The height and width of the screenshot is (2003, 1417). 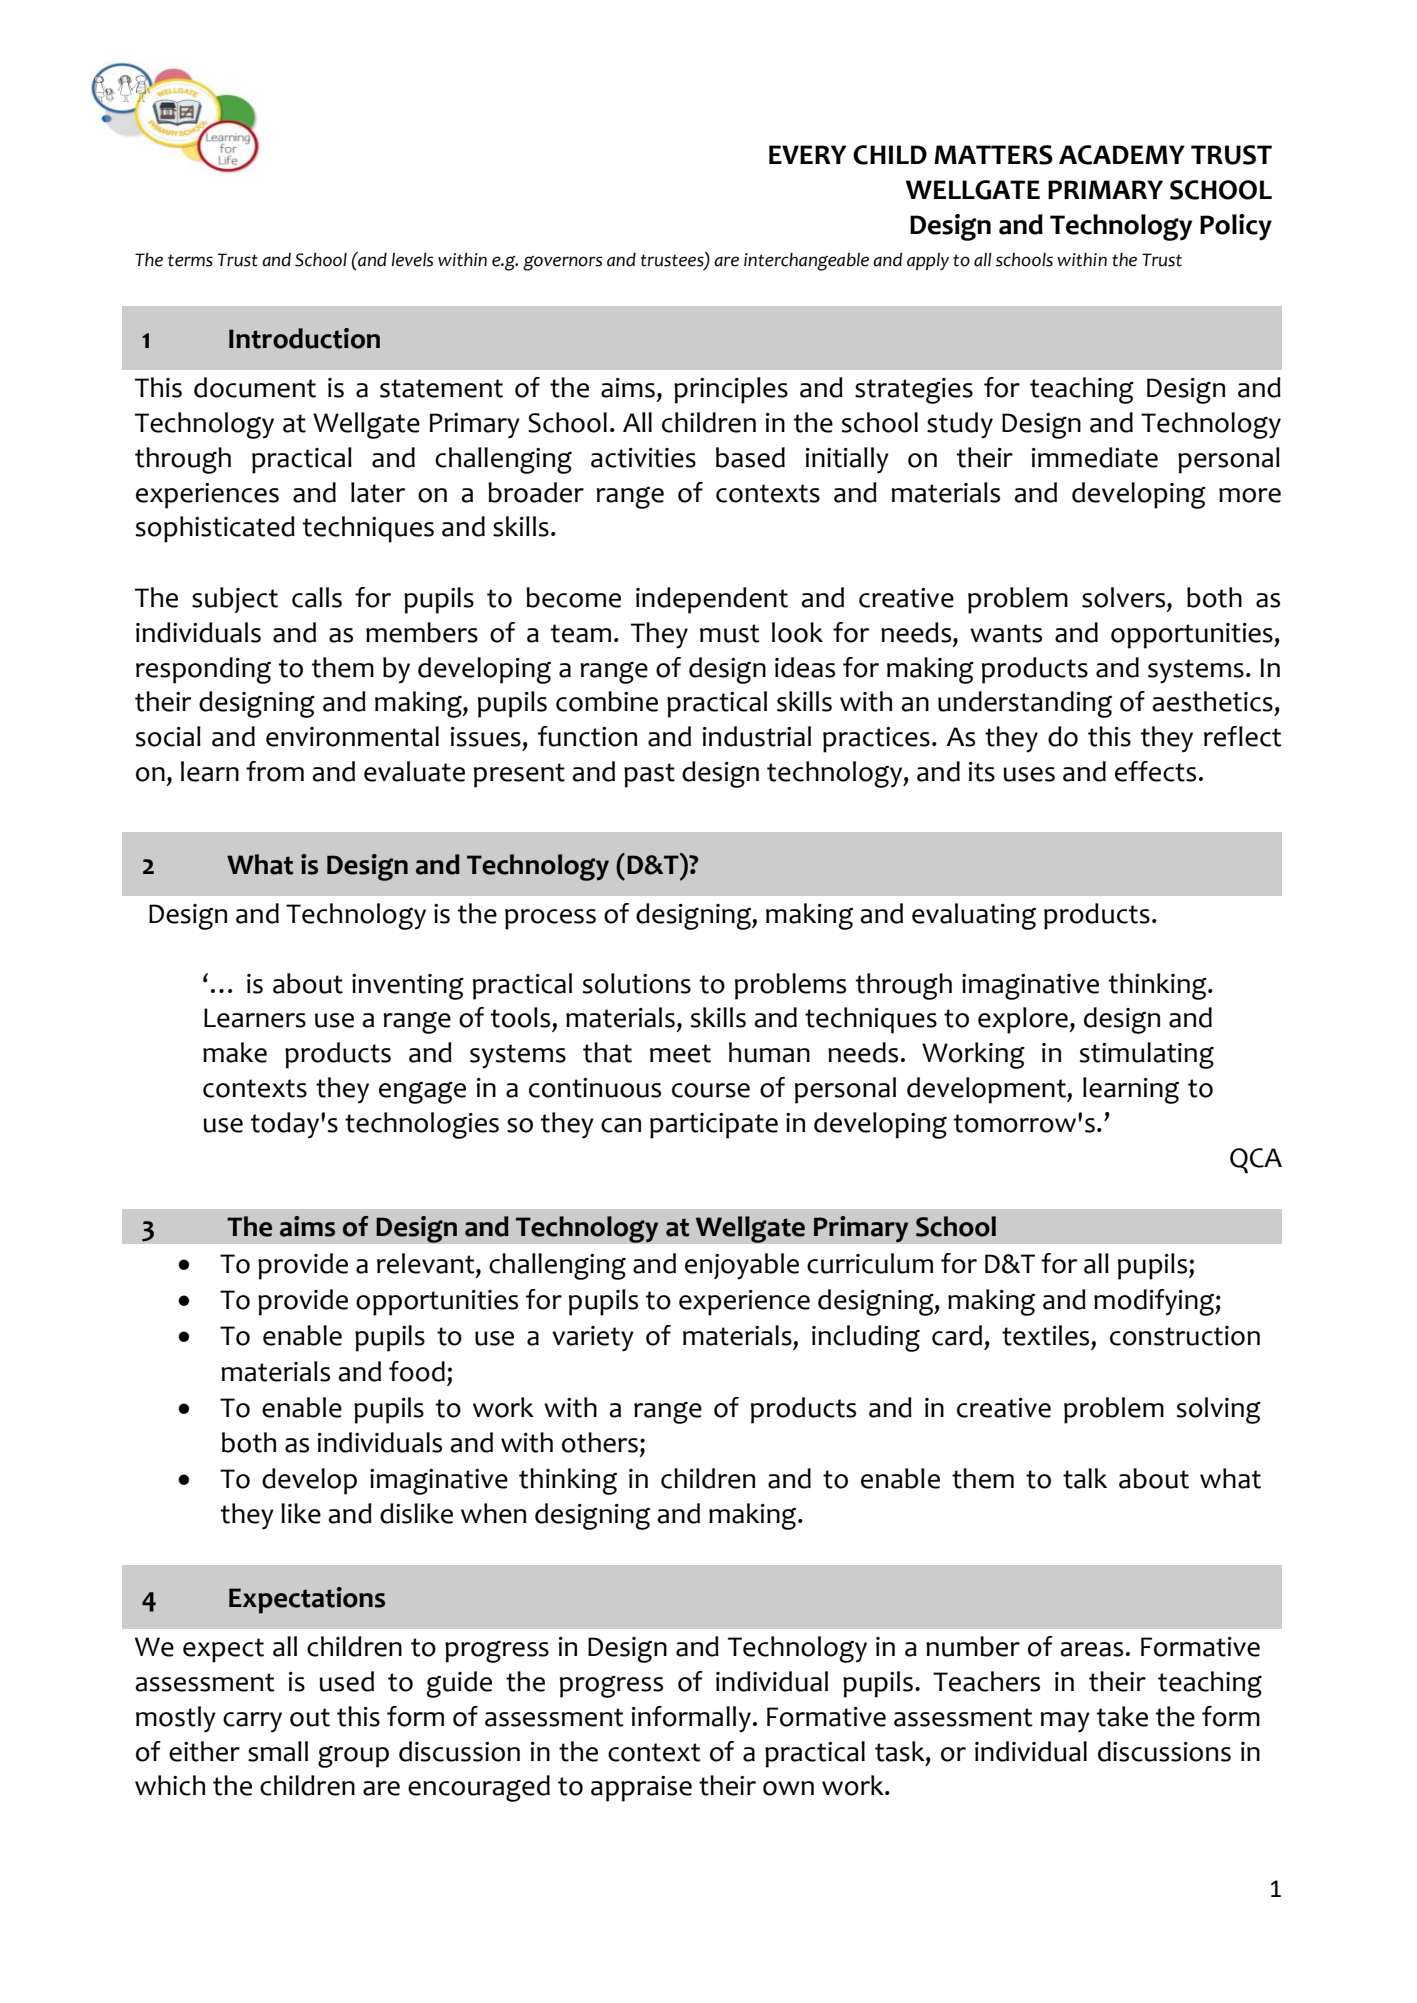 I want to click on terms, so click(x=190, y=260).
